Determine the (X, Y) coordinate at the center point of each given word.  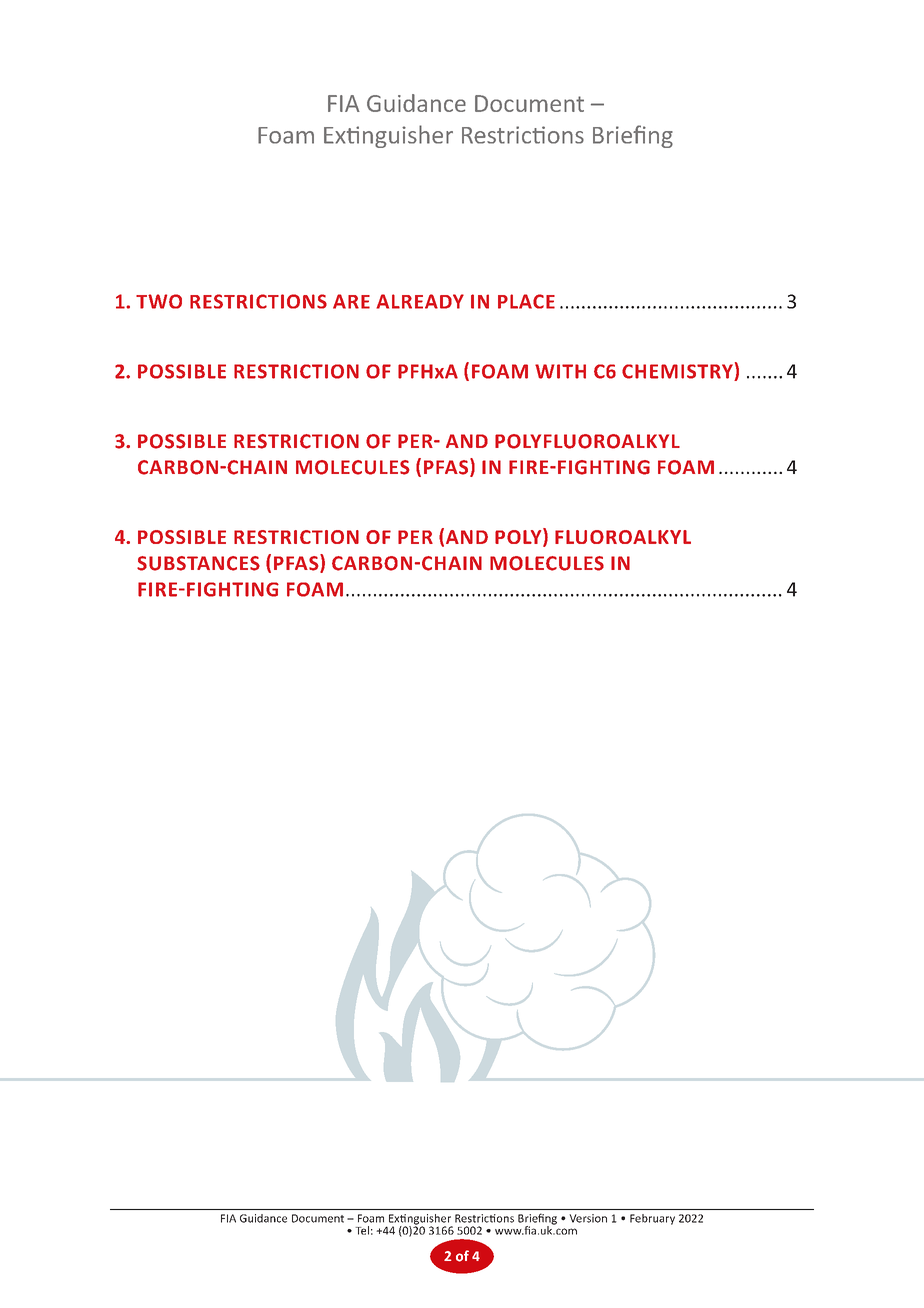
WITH (560, 371)
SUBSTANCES (198, 563)
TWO (159, 301)
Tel (362, 1230)
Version (588, 1218)
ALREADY (420, 301)
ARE (351, 301)
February (652, 1219)
